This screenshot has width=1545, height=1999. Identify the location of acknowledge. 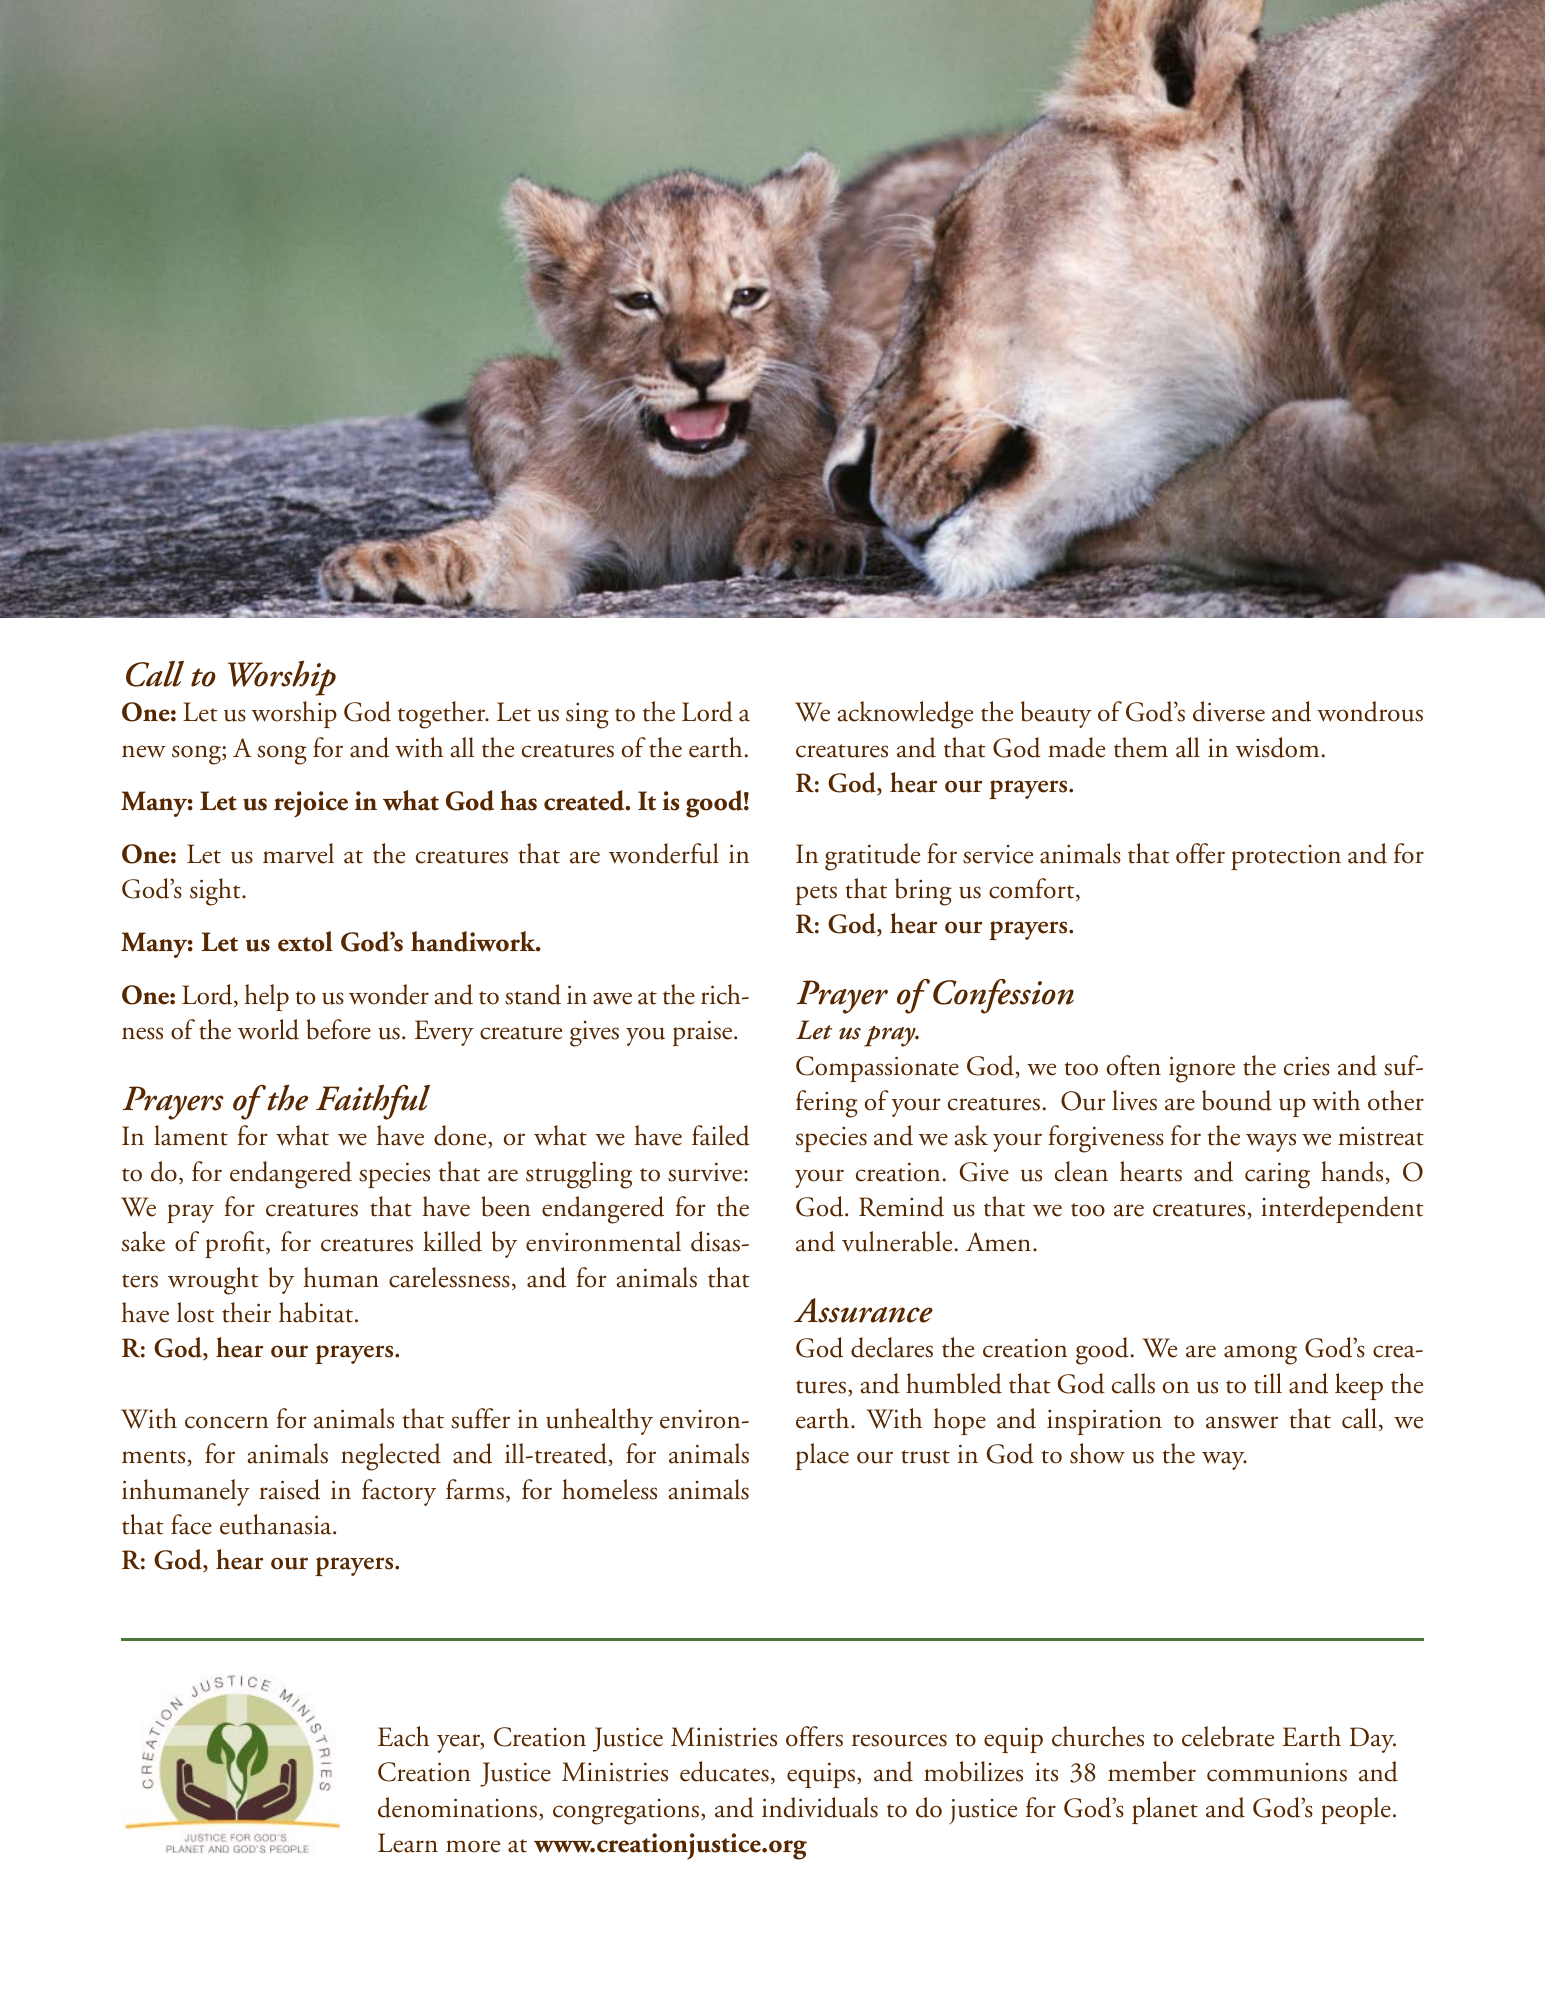
(905, 715).
